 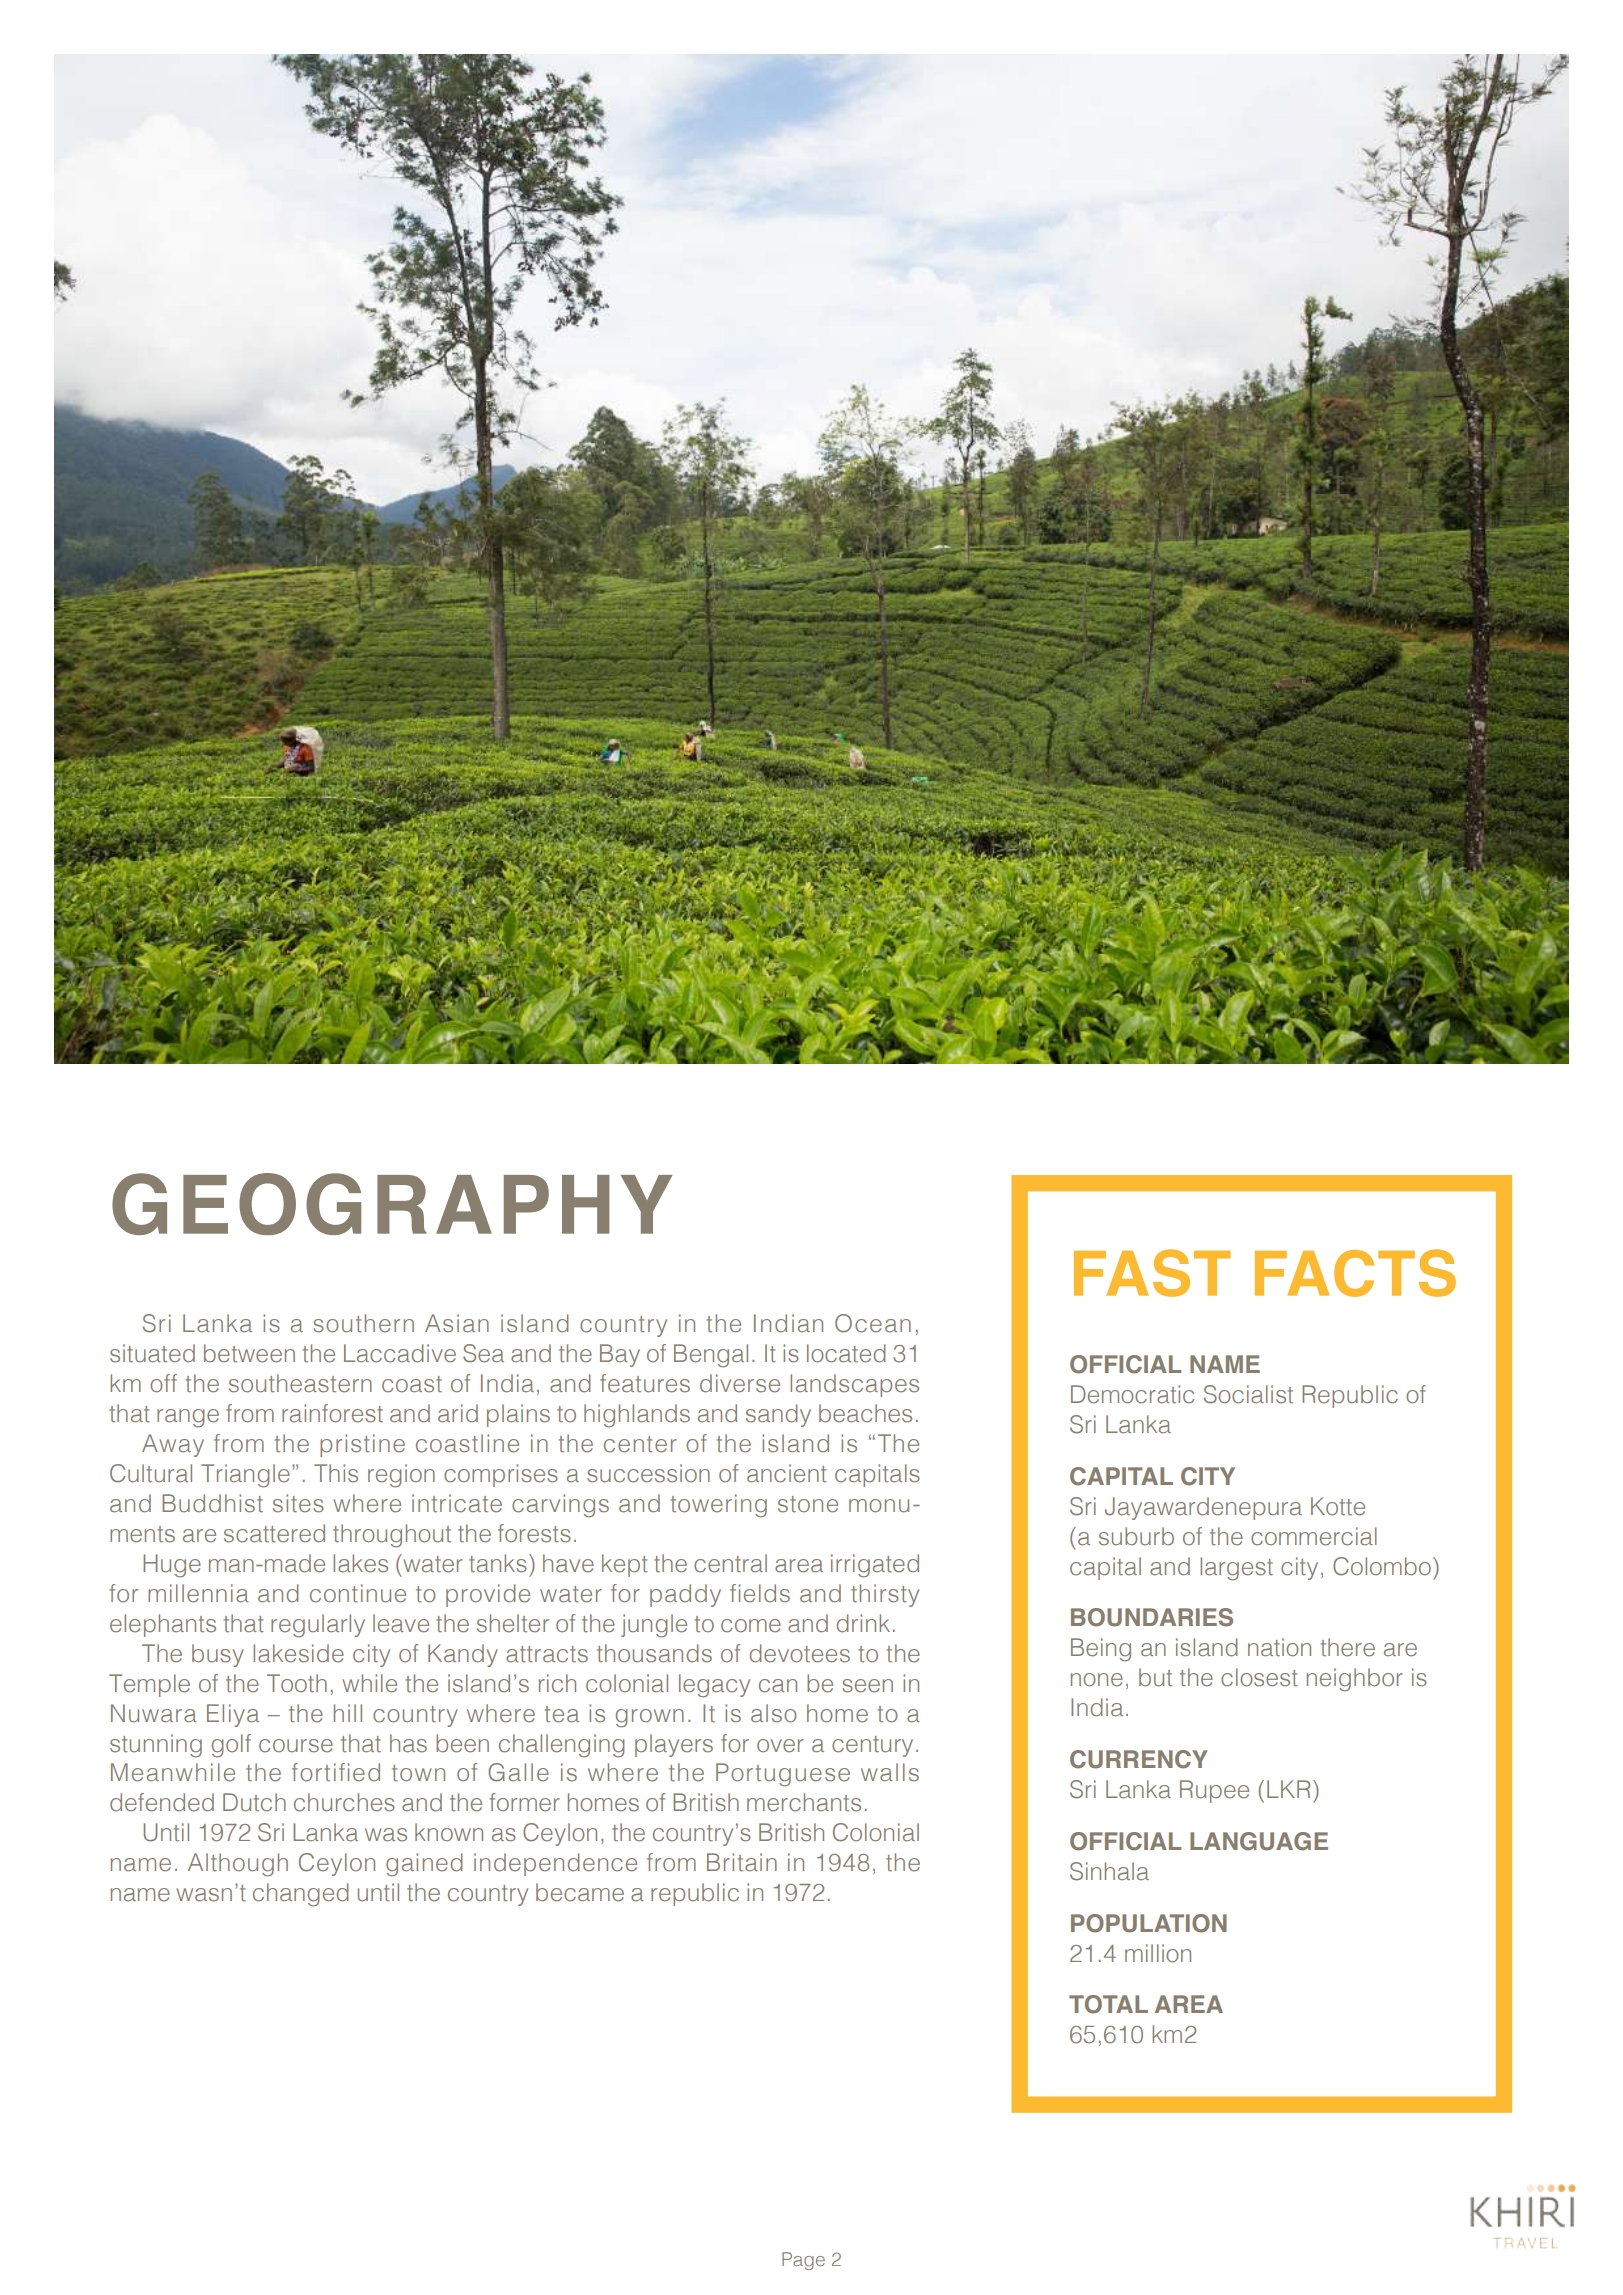 What do you see at coordinates (1152, 1273) in the screenshot?
I see `FAST` at bounding box center [1152, 1273].
